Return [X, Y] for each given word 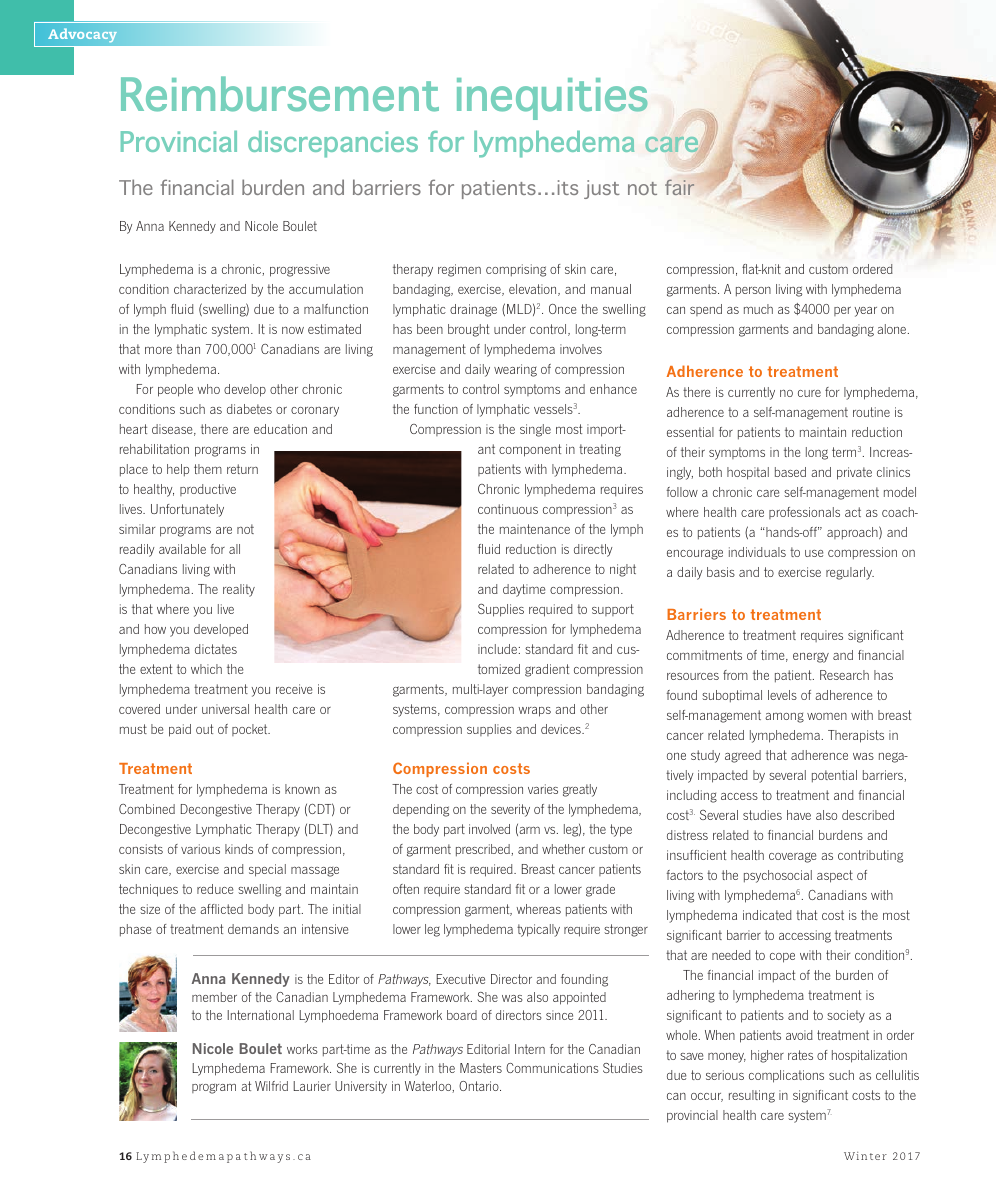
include [497, 649]
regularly [850, 573]
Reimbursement [280, 94]
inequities [552, 99]
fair [679, 187]
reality [239, 590]
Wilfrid [271, 1086]
